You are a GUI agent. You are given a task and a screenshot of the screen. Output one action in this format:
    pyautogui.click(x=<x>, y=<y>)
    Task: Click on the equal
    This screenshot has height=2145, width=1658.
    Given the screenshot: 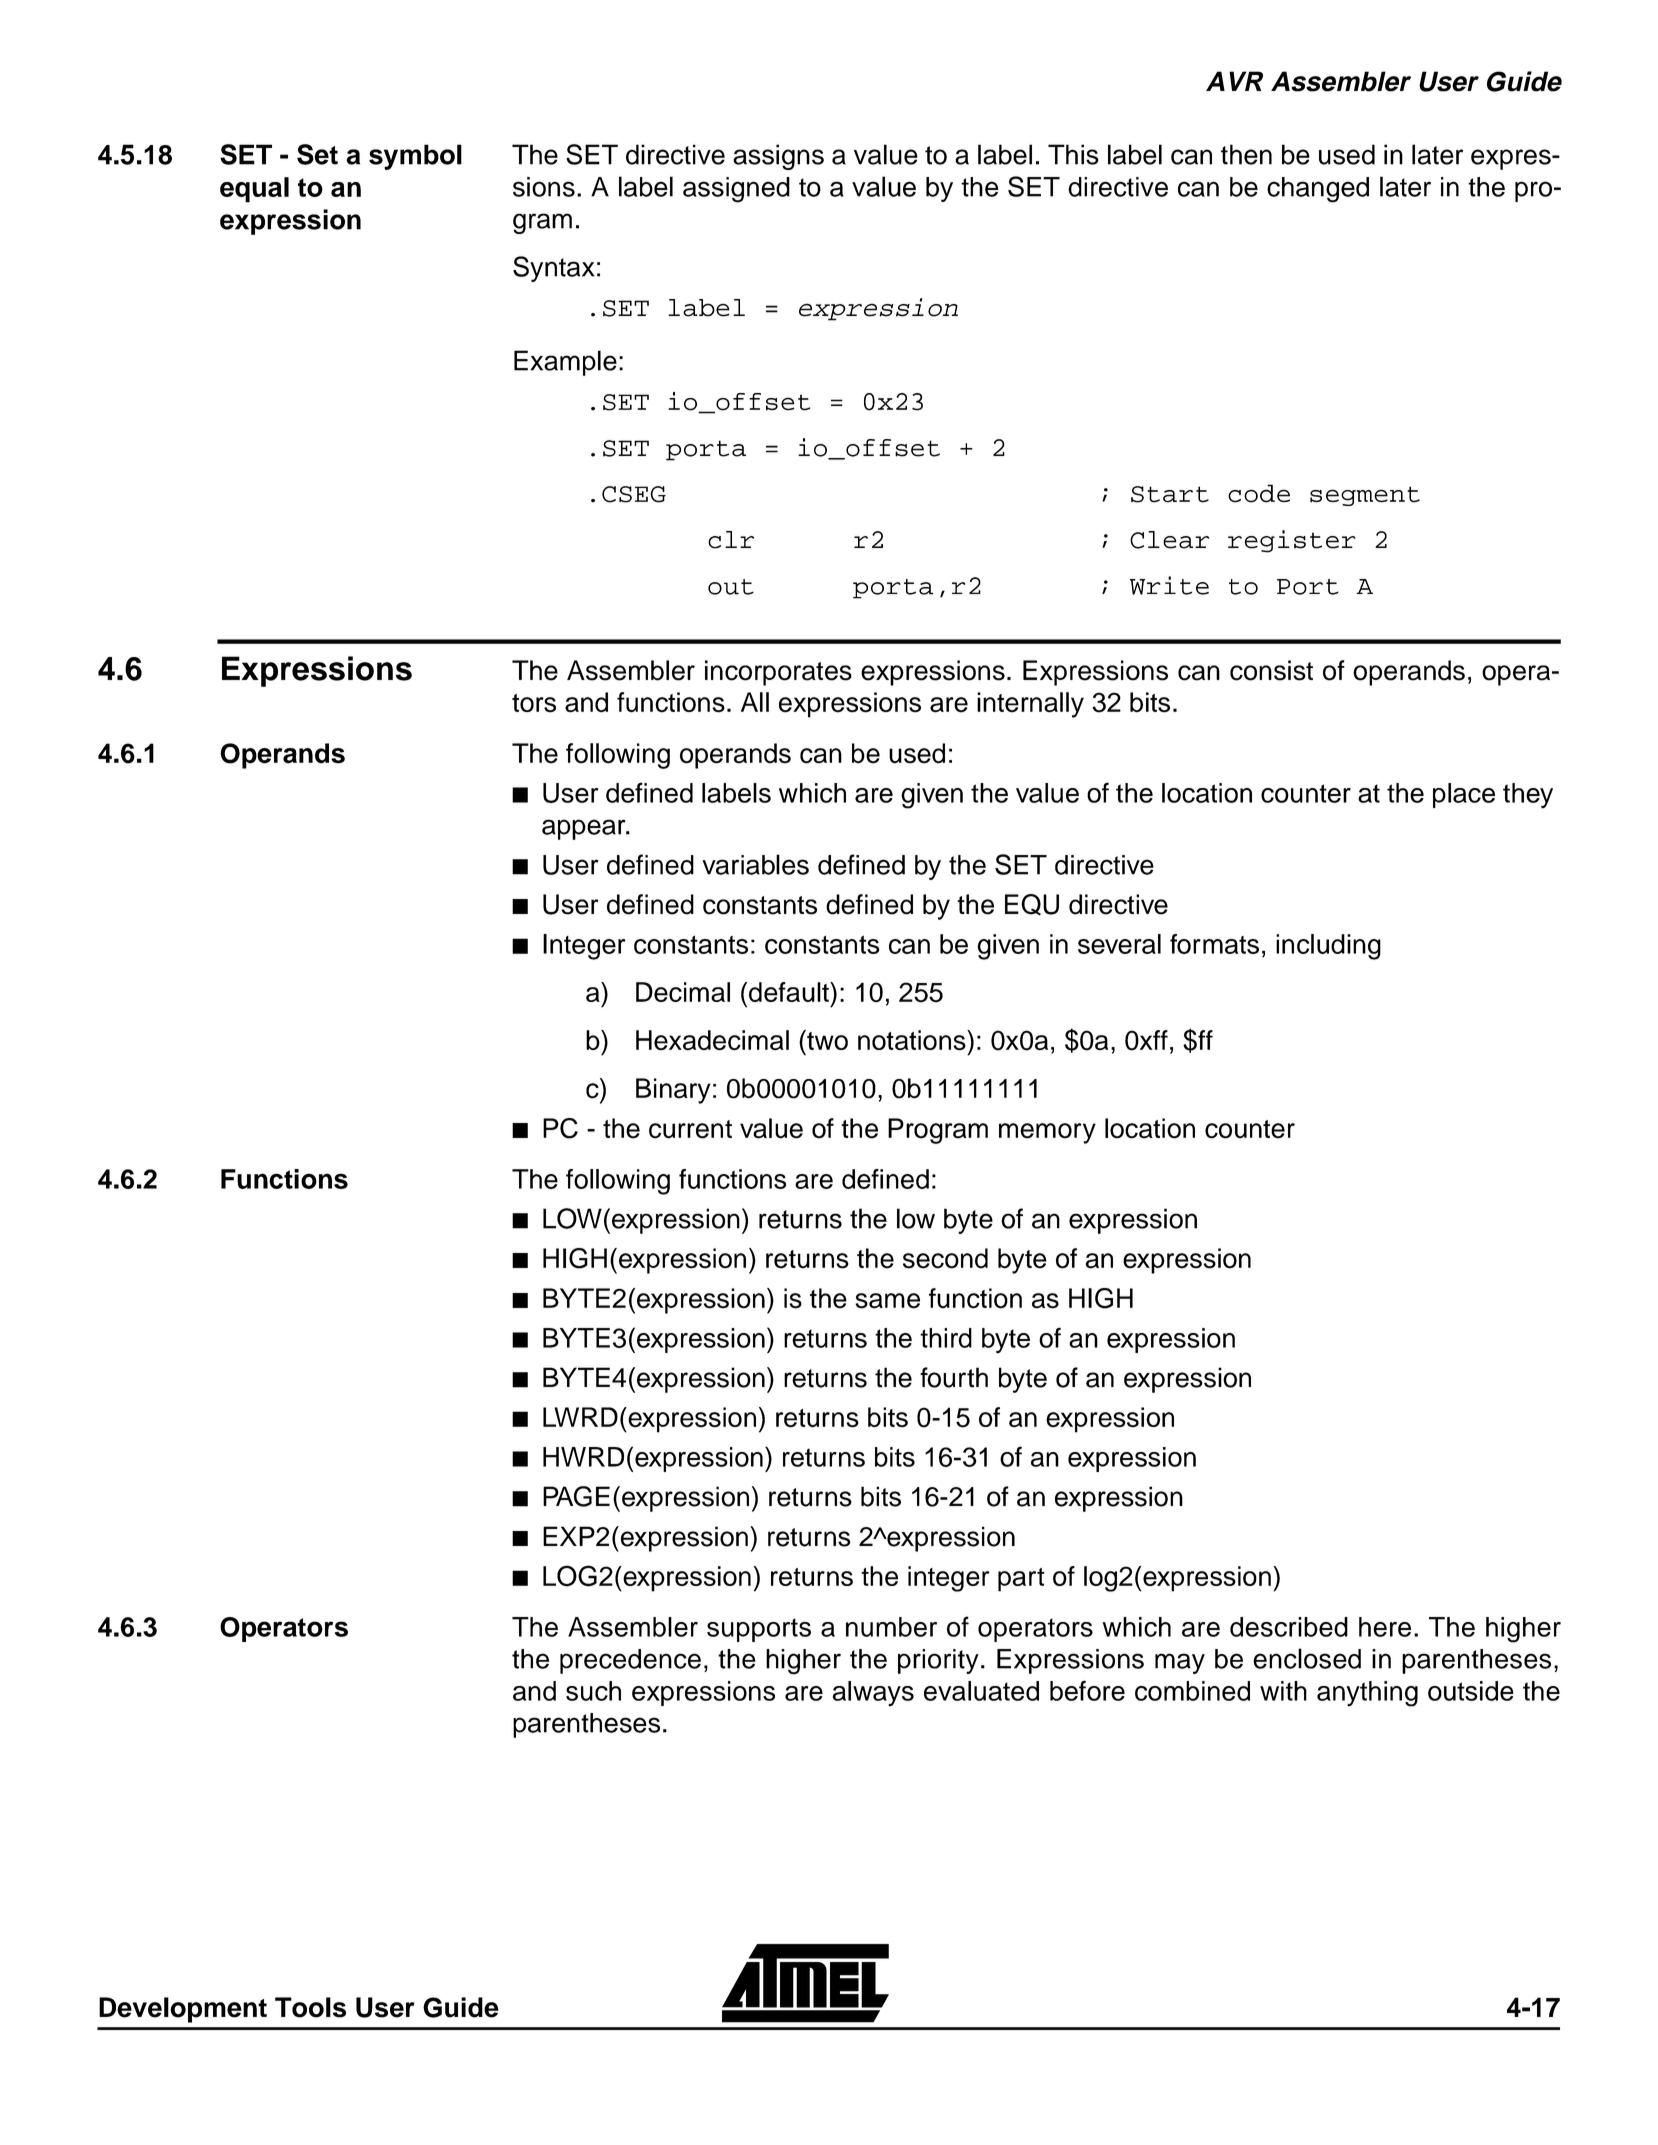 What is the action you would take?
    pyautogui.click(x=254, y=190)
